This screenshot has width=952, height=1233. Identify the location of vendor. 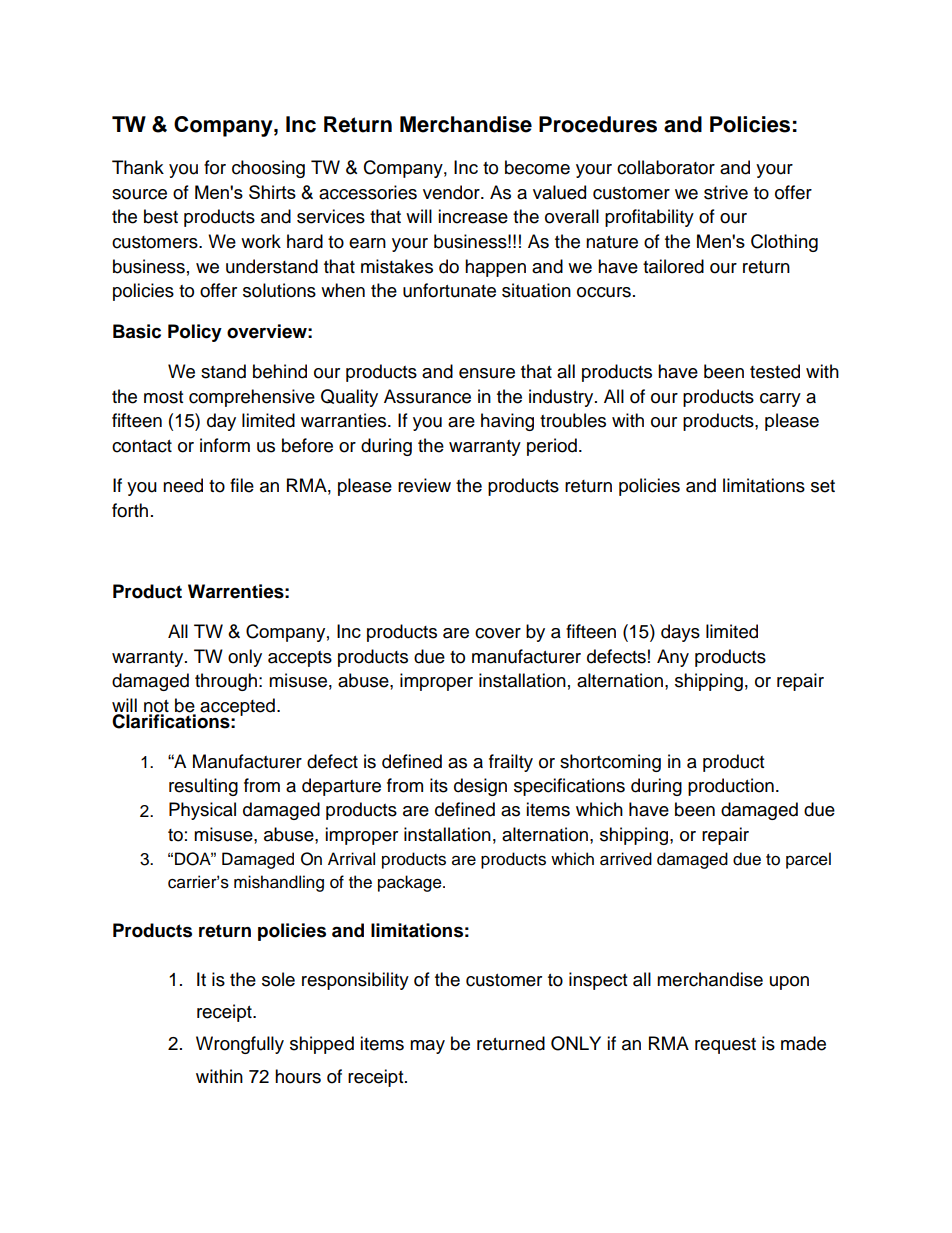
(452, 192).
